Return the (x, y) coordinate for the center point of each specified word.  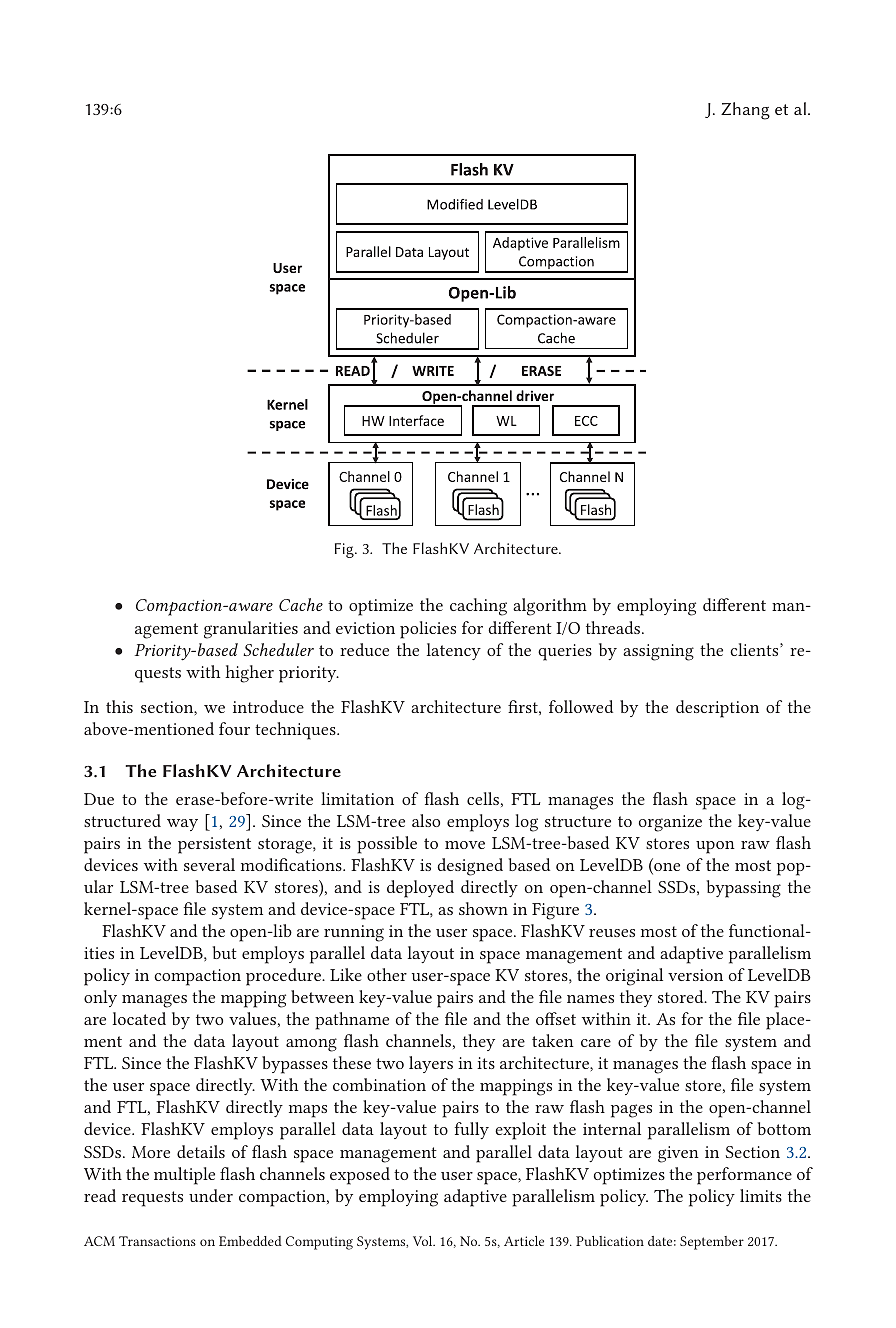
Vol (424, 1241)
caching (478, 607)
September (712, 1243)
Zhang (745, 111)
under (211, 1195)
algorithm (550, 607)
